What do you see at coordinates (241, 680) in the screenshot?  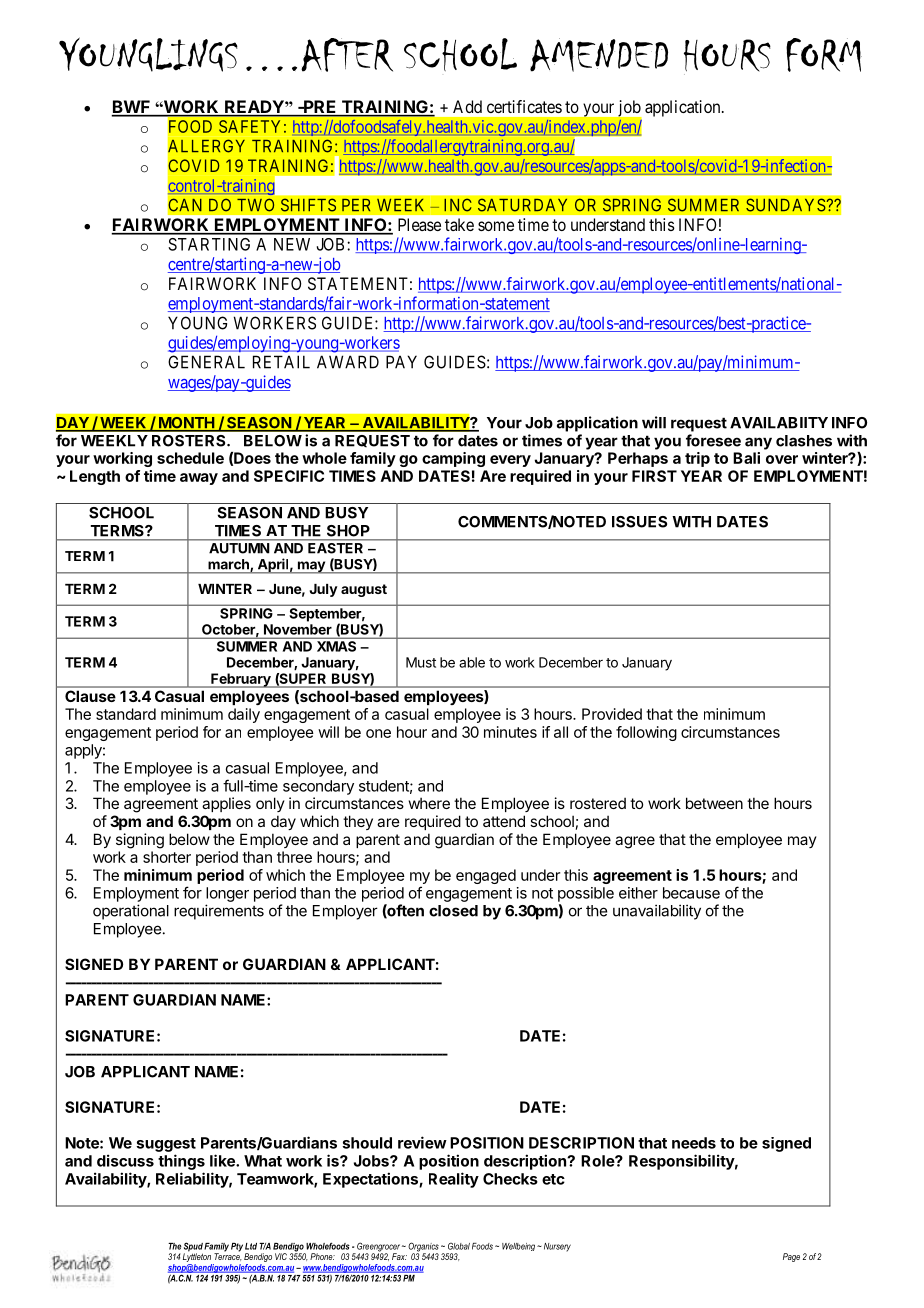 I see `February` at bounding box center [241, 680].
